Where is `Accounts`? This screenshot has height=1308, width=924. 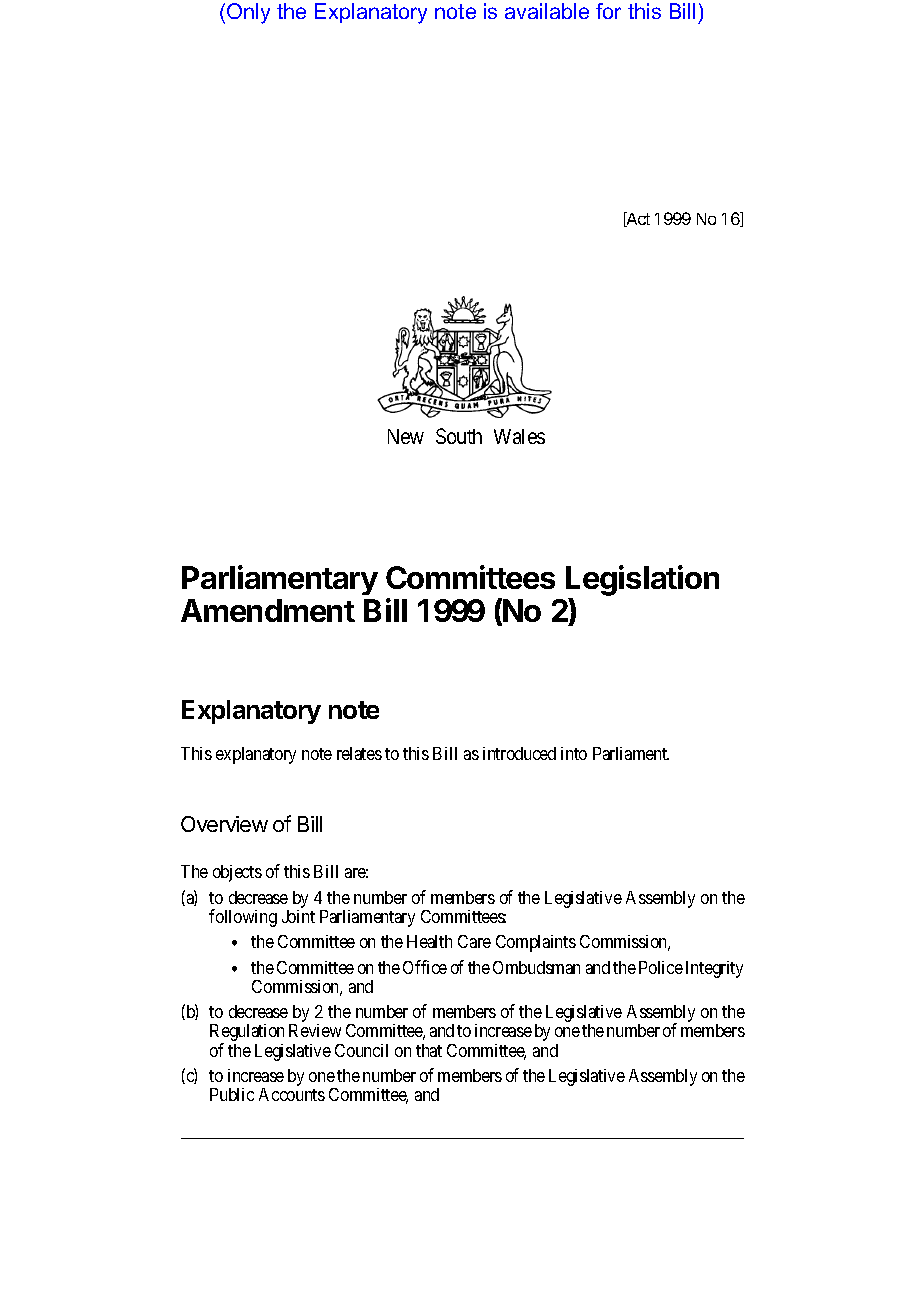 Accounts is located at coordinates (292, 1094).
